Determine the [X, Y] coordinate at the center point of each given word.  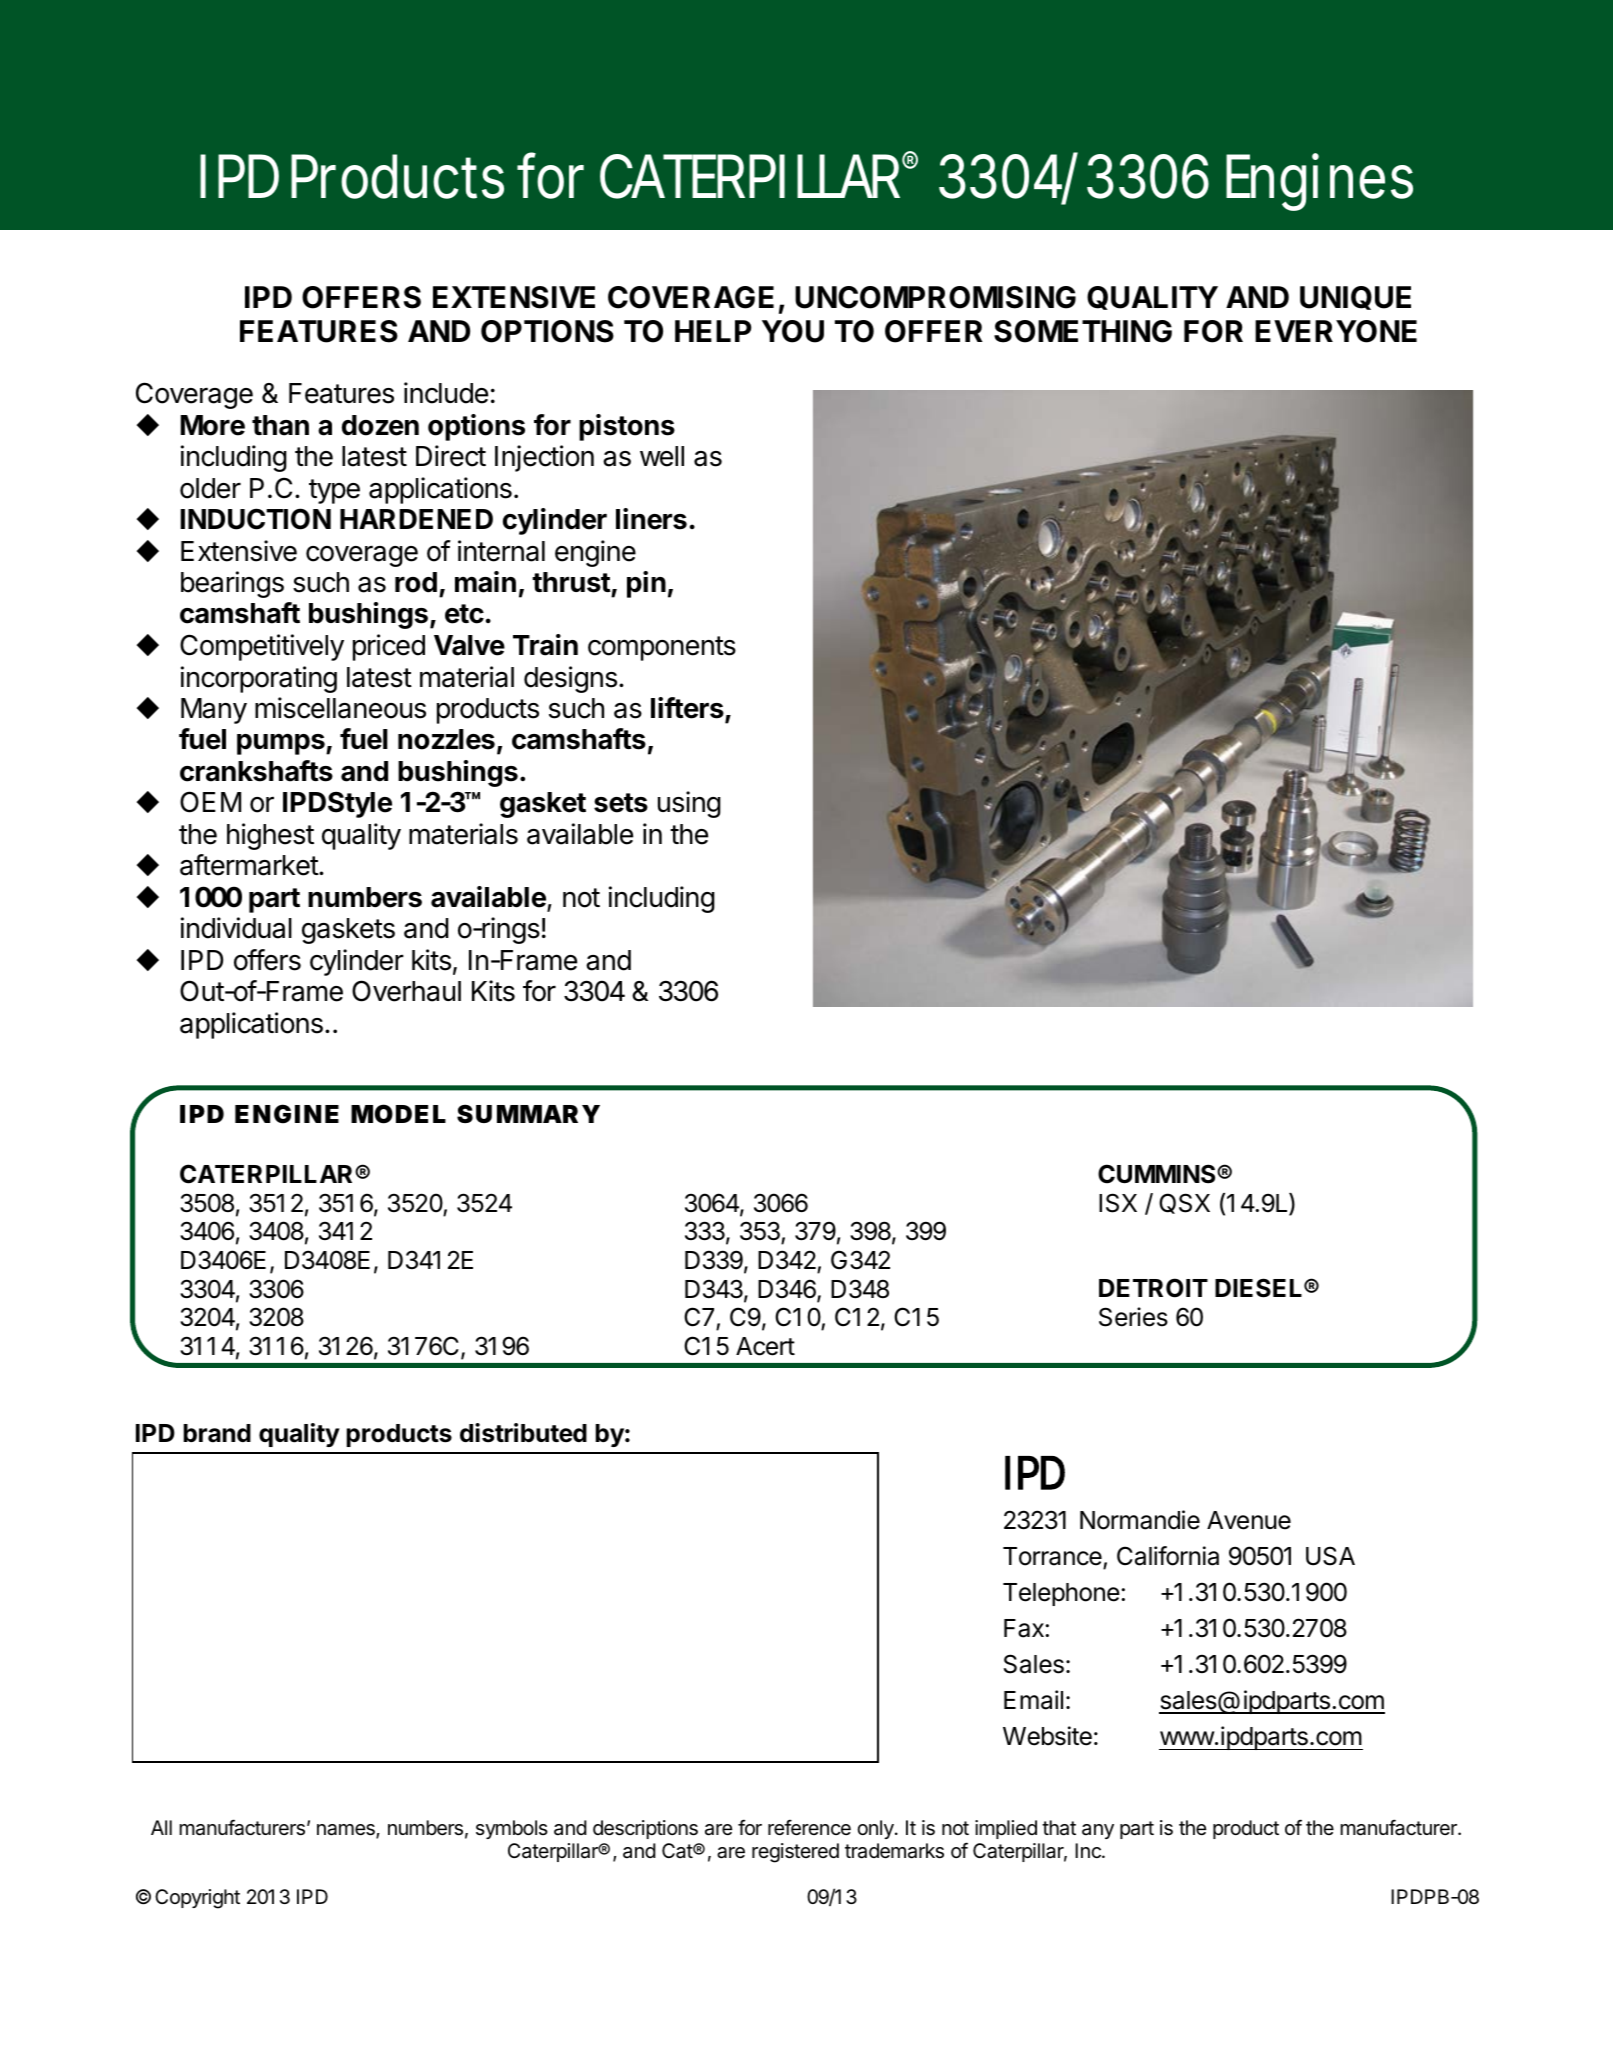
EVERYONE [1336, 331]
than [280, 425]
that [1059, 1828]
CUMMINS [1158, 1174]
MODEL [398, 1114]
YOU [793, 331]
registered [795, 1853]
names [347, 1831]
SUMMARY [528, 1113]
